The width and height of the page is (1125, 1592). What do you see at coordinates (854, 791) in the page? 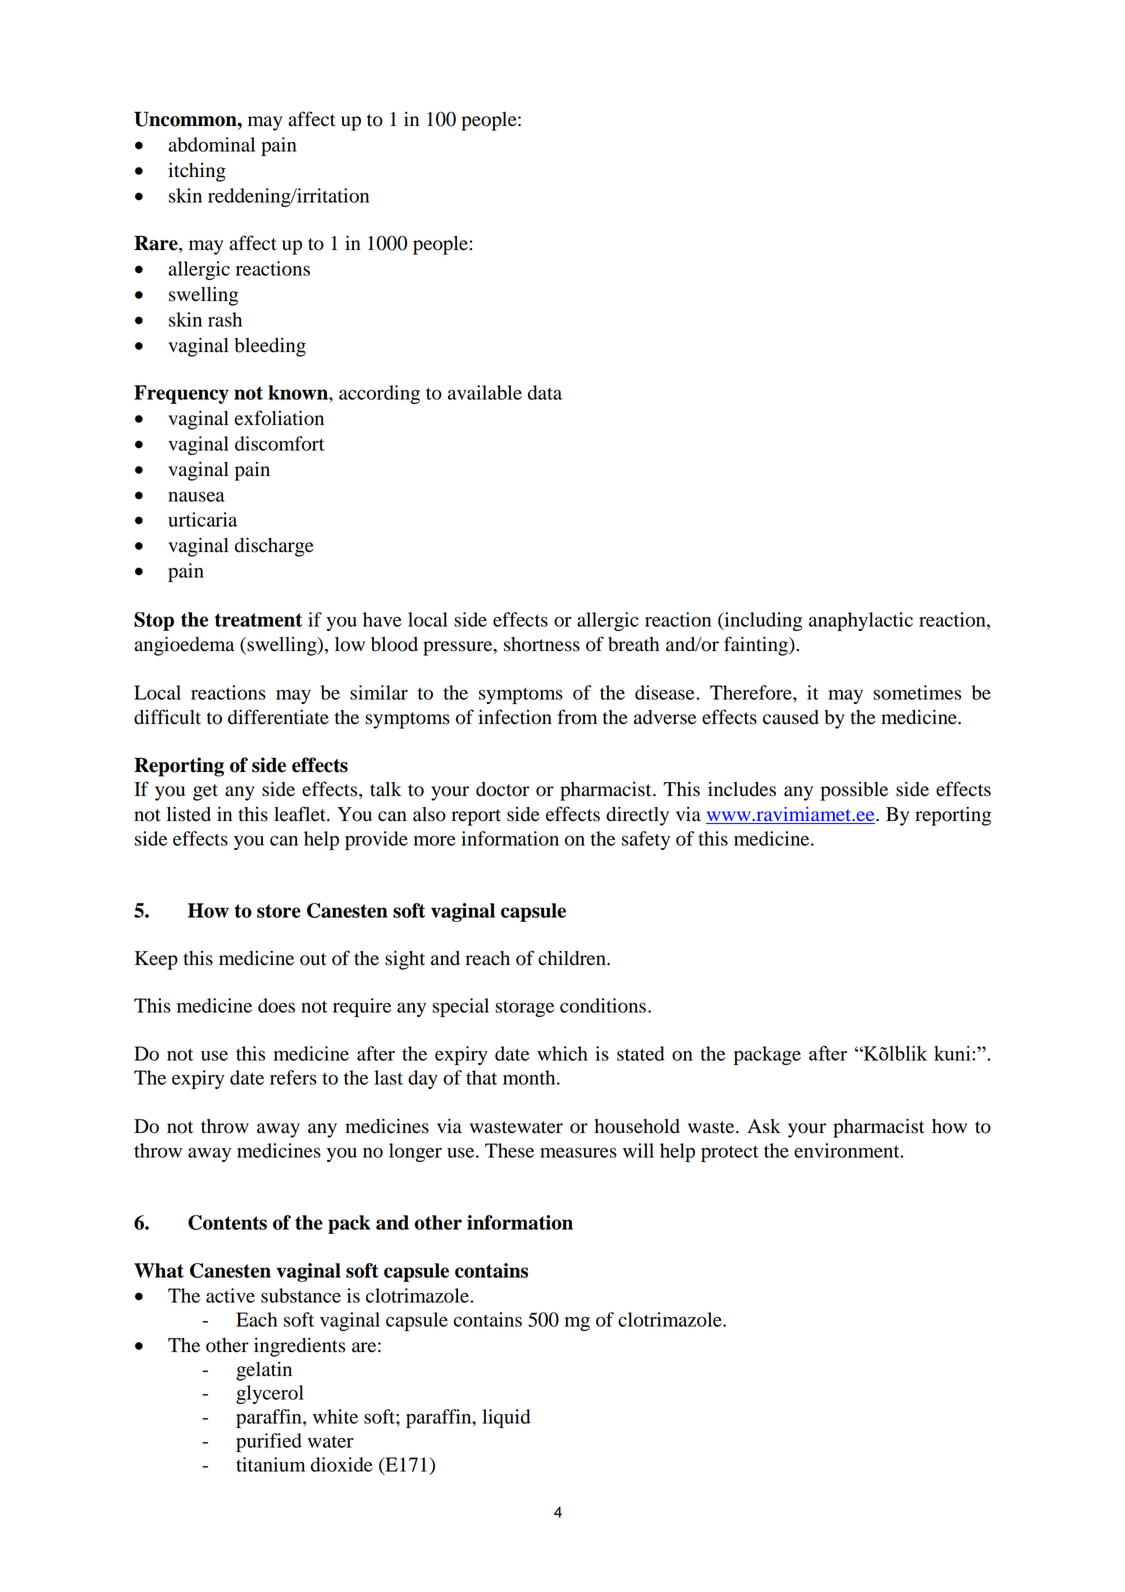
I see `possible` at bounding box center [854, 791].
